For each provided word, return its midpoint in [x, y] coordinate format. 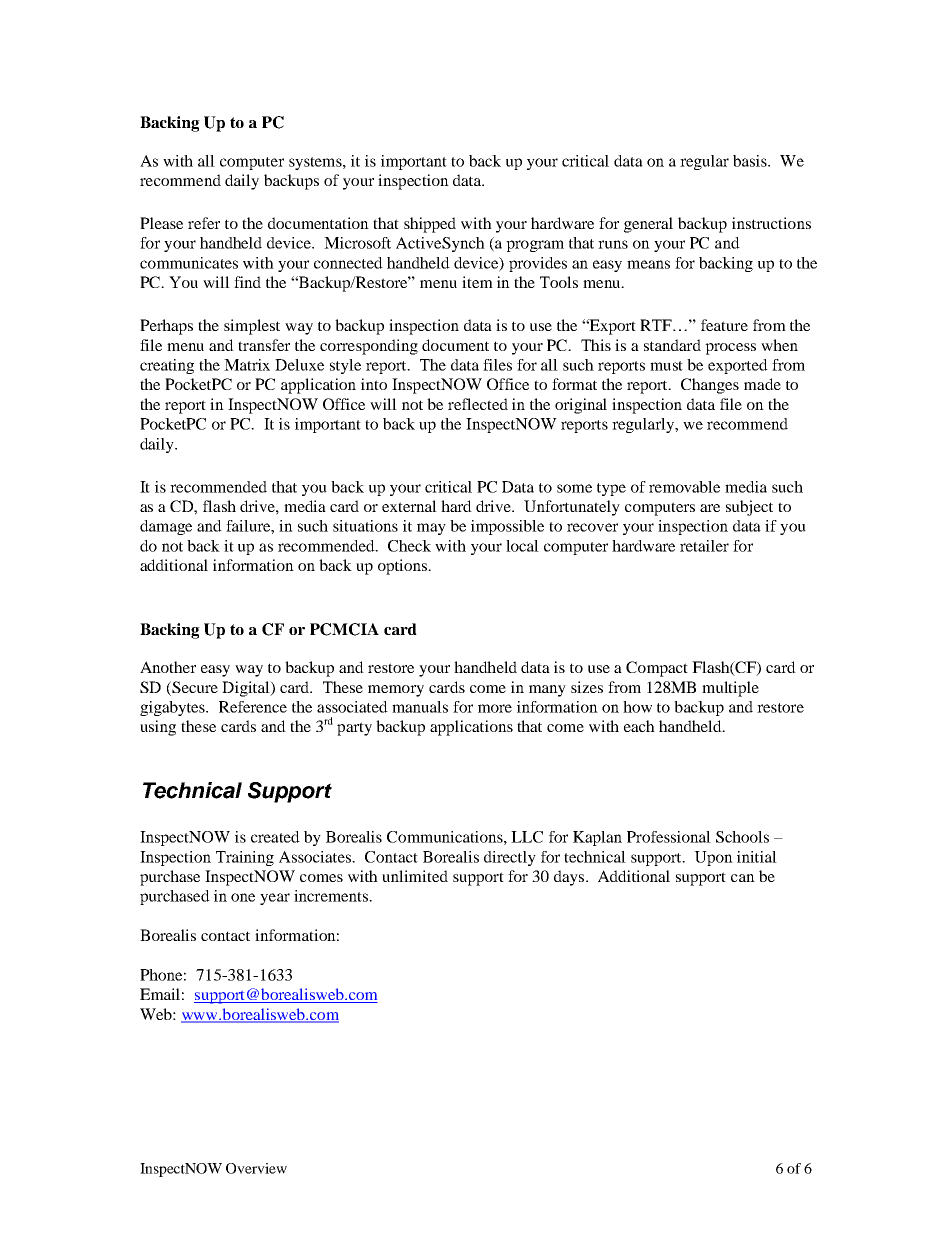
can [743, 878]
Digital [247, 689]
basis [751, 161]
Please [161, 223]
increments [332, 896]
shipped [430, 225]
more [495, 708]
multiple [730, 689]
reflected [478, 404]
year [275, 899]
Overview [256, 1168]
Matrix [247, 365]
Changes [710, 386]
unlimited [415, 876]
